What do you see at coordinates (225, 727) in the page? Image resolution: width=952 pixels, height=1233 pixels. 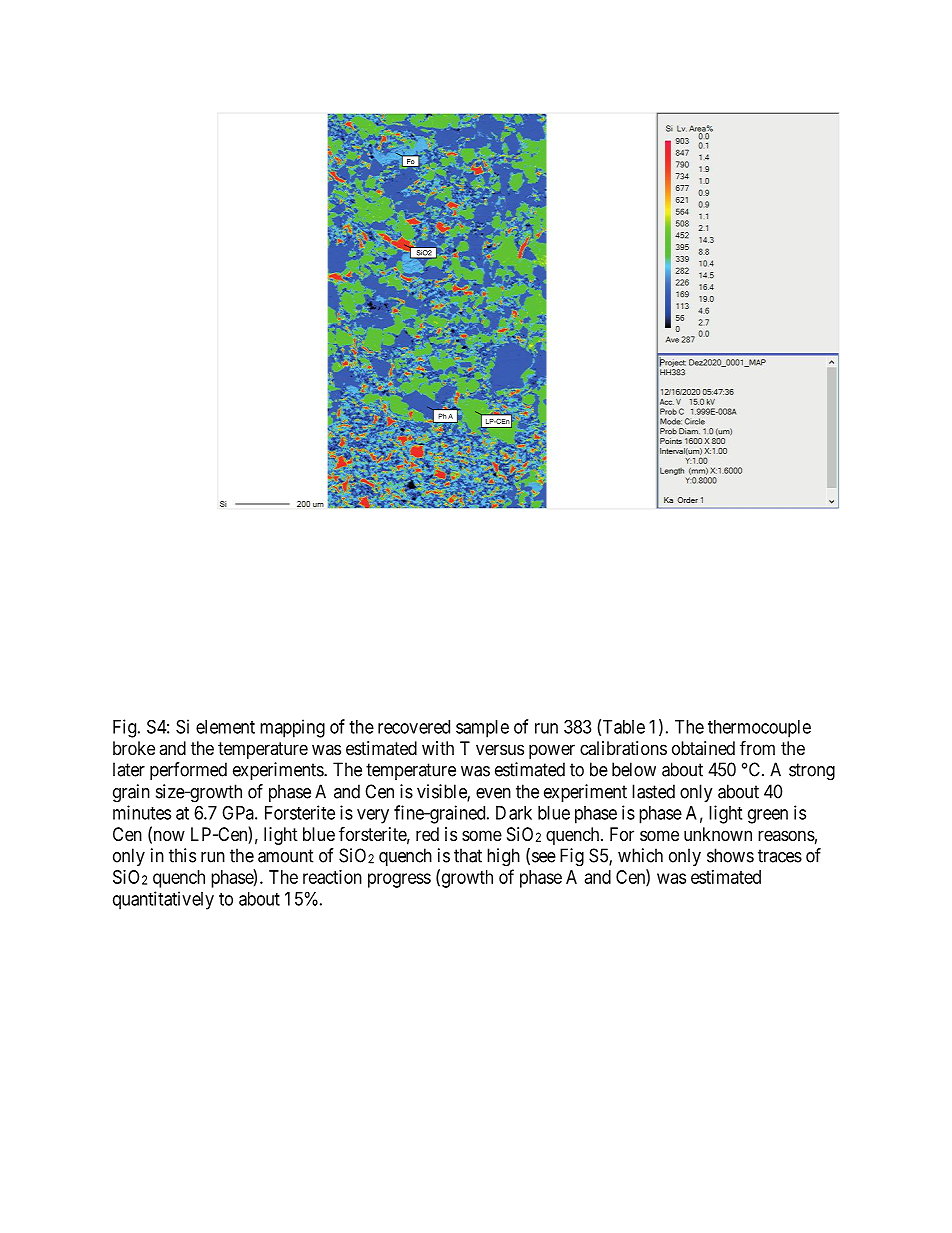 I see `element` at bounding box center [225, 727].
